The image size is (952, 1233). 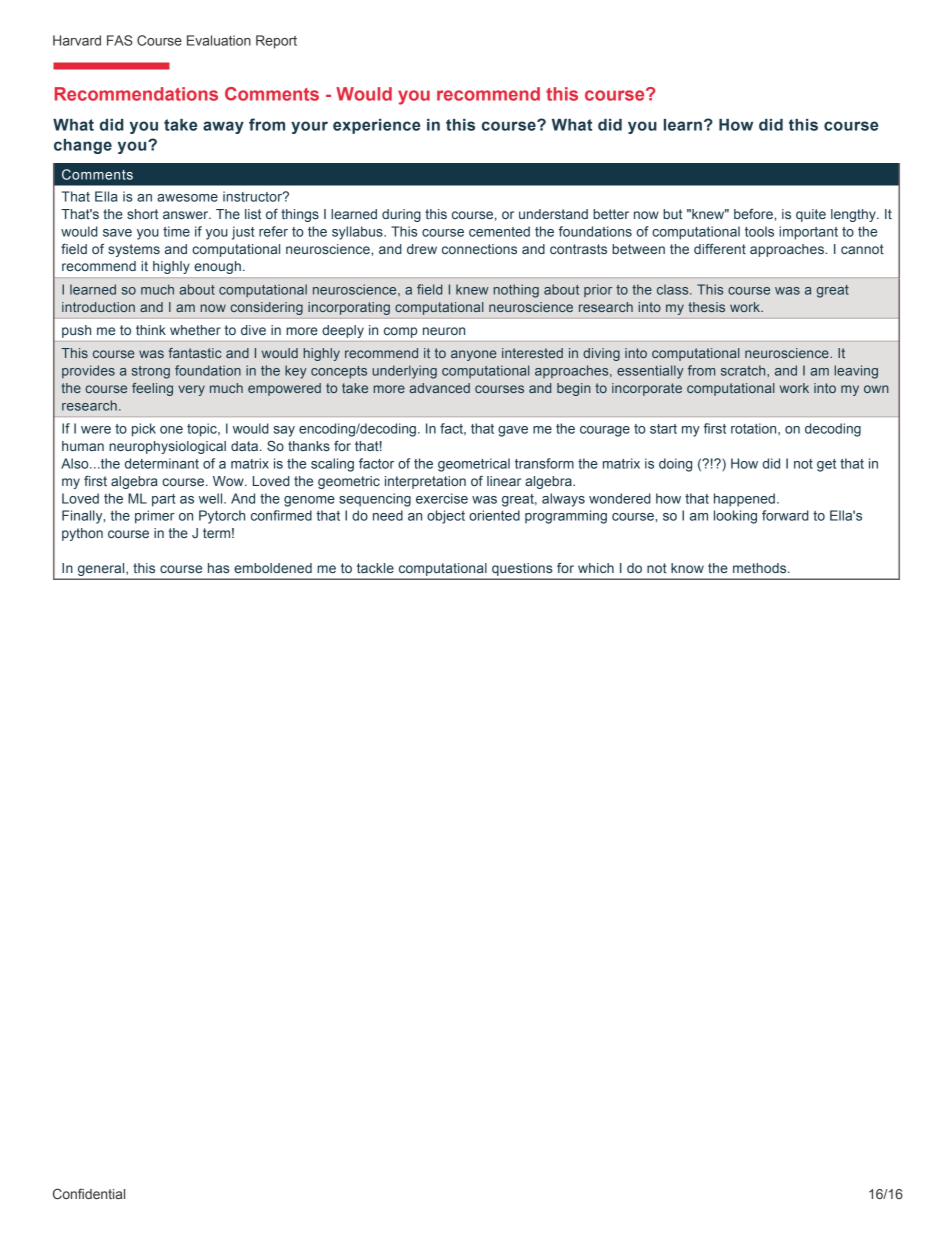 What do you see at coordinates (89, 1193) in the document?
I see `Confidential` at bounding box center [89, 1193].
